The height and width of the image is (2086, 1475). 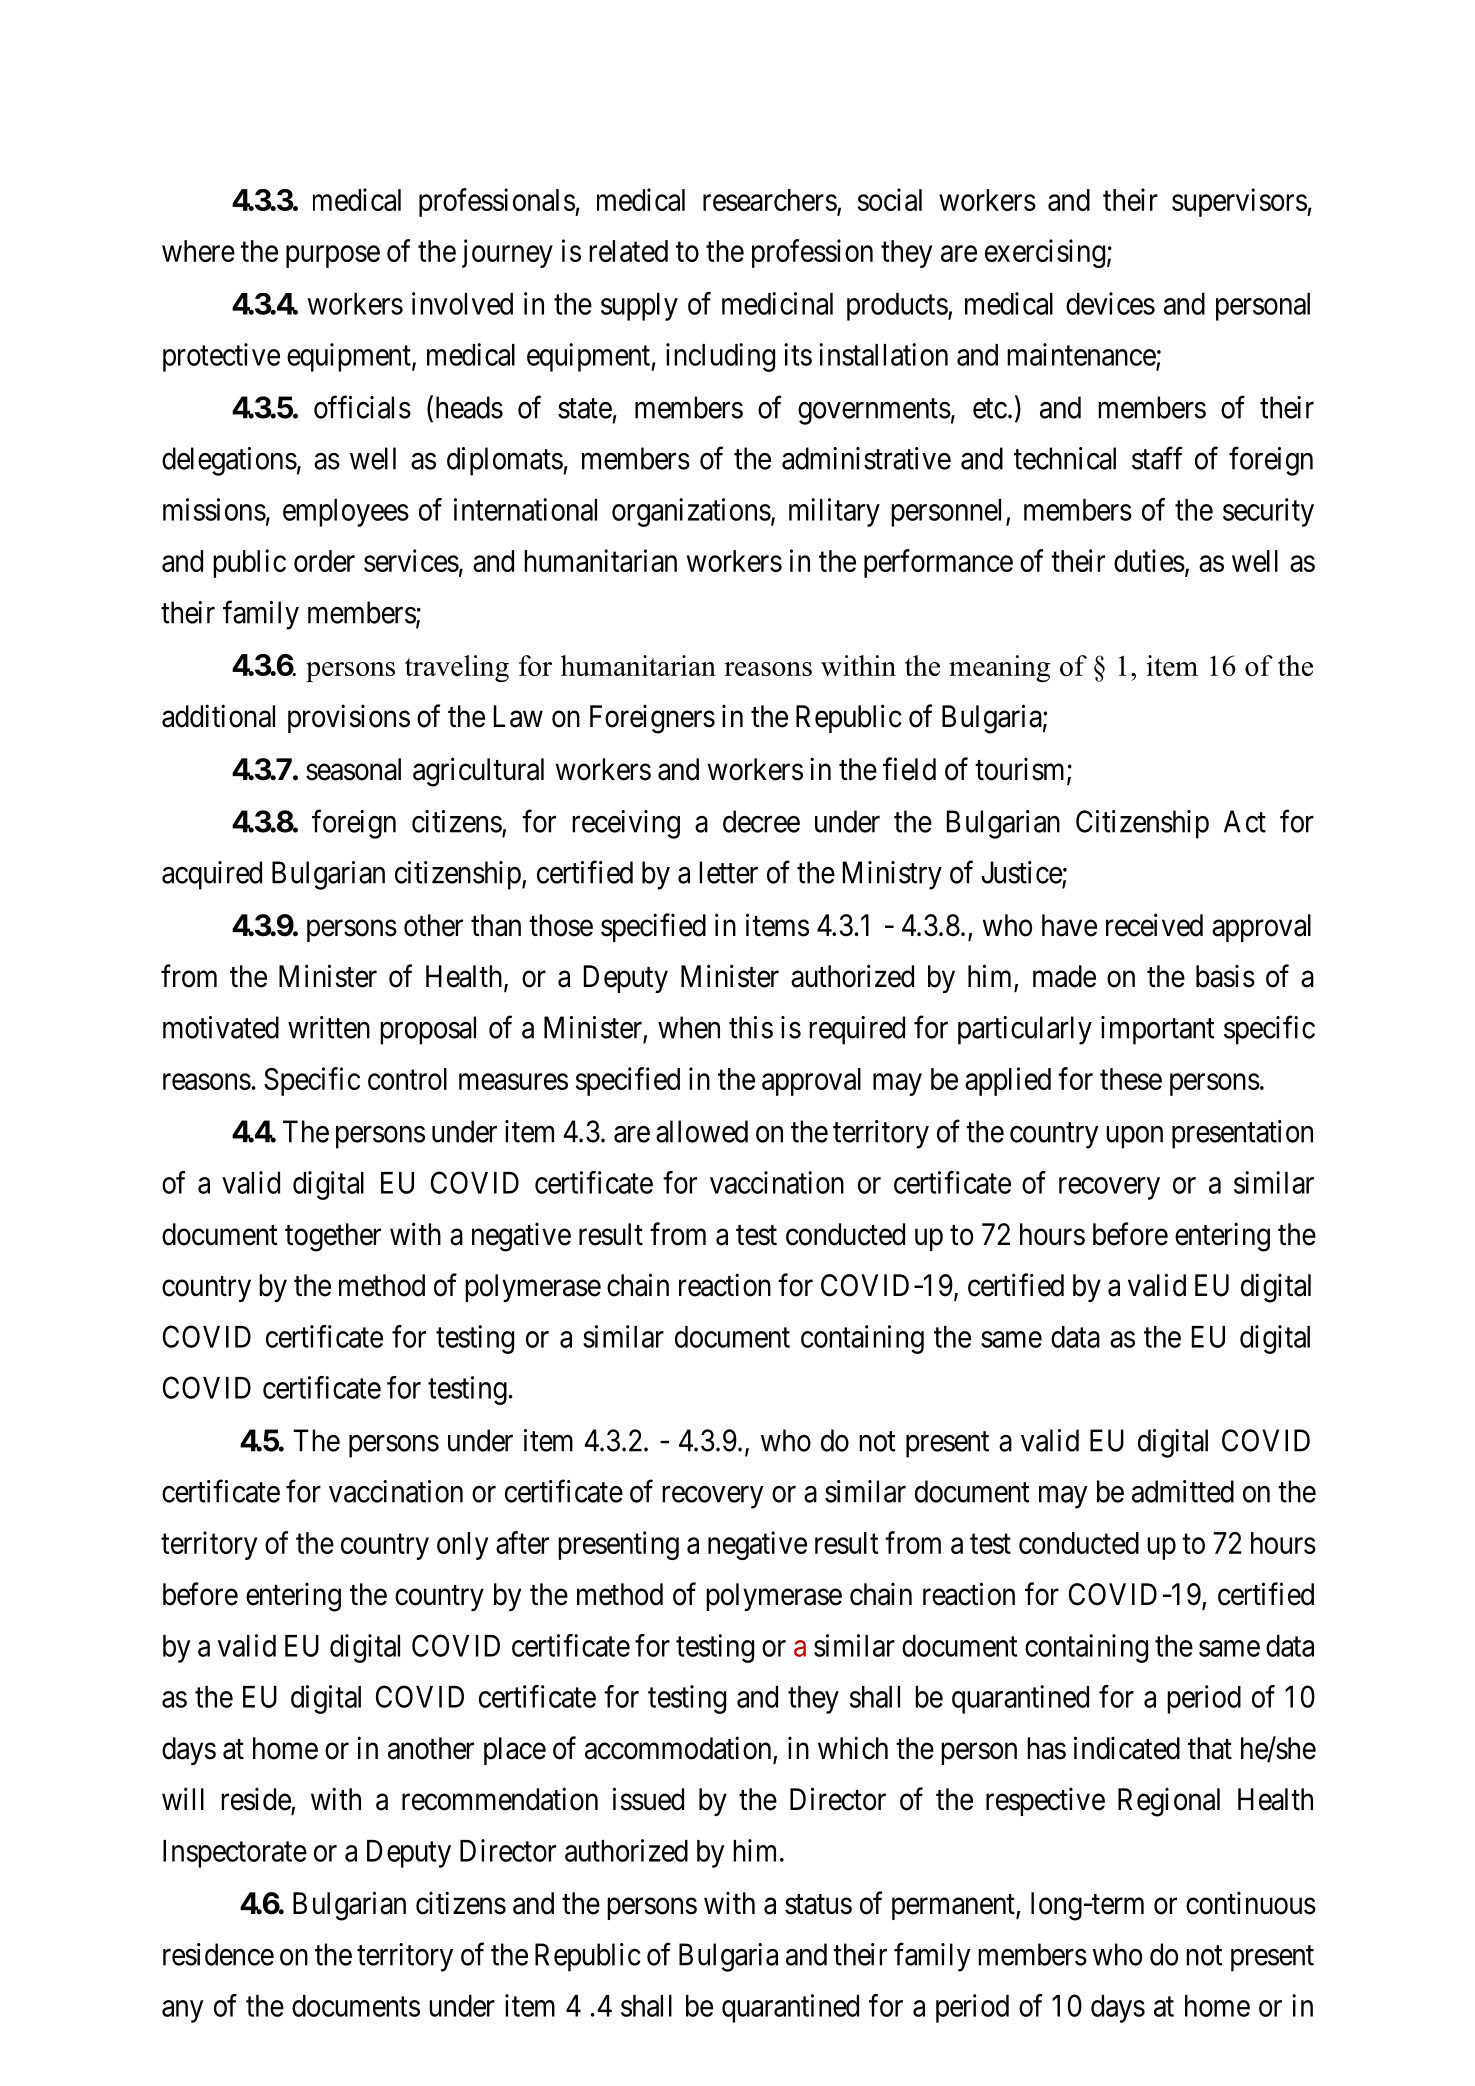 I want to click on written, so click(x=329, y=1027).
